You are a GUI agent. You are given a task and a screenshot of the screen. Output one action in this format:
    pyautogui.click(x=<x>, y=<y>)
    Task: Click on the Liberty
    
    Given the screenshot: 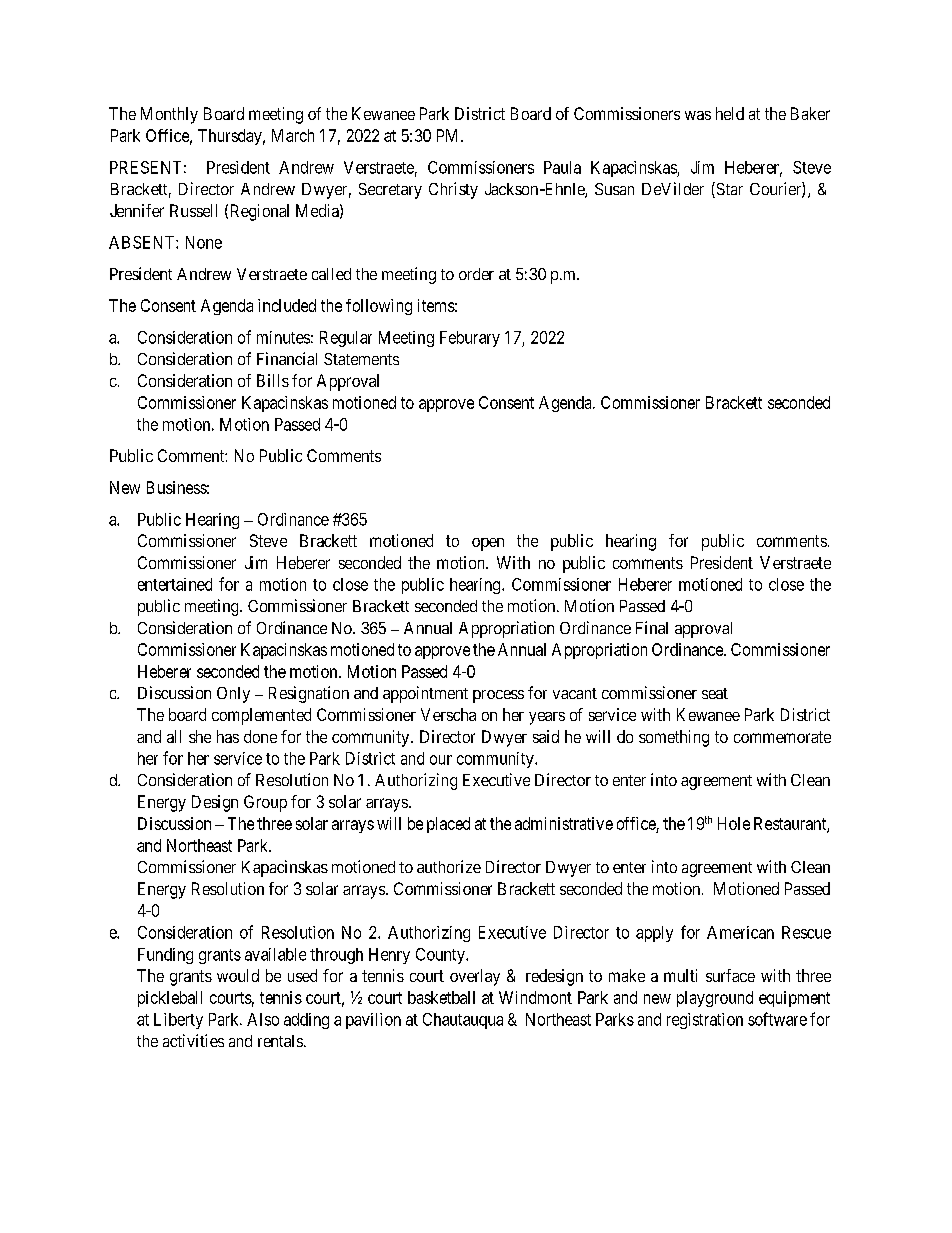 What is the action you would take?
    pyautogui.click(x=178, y=1021)
